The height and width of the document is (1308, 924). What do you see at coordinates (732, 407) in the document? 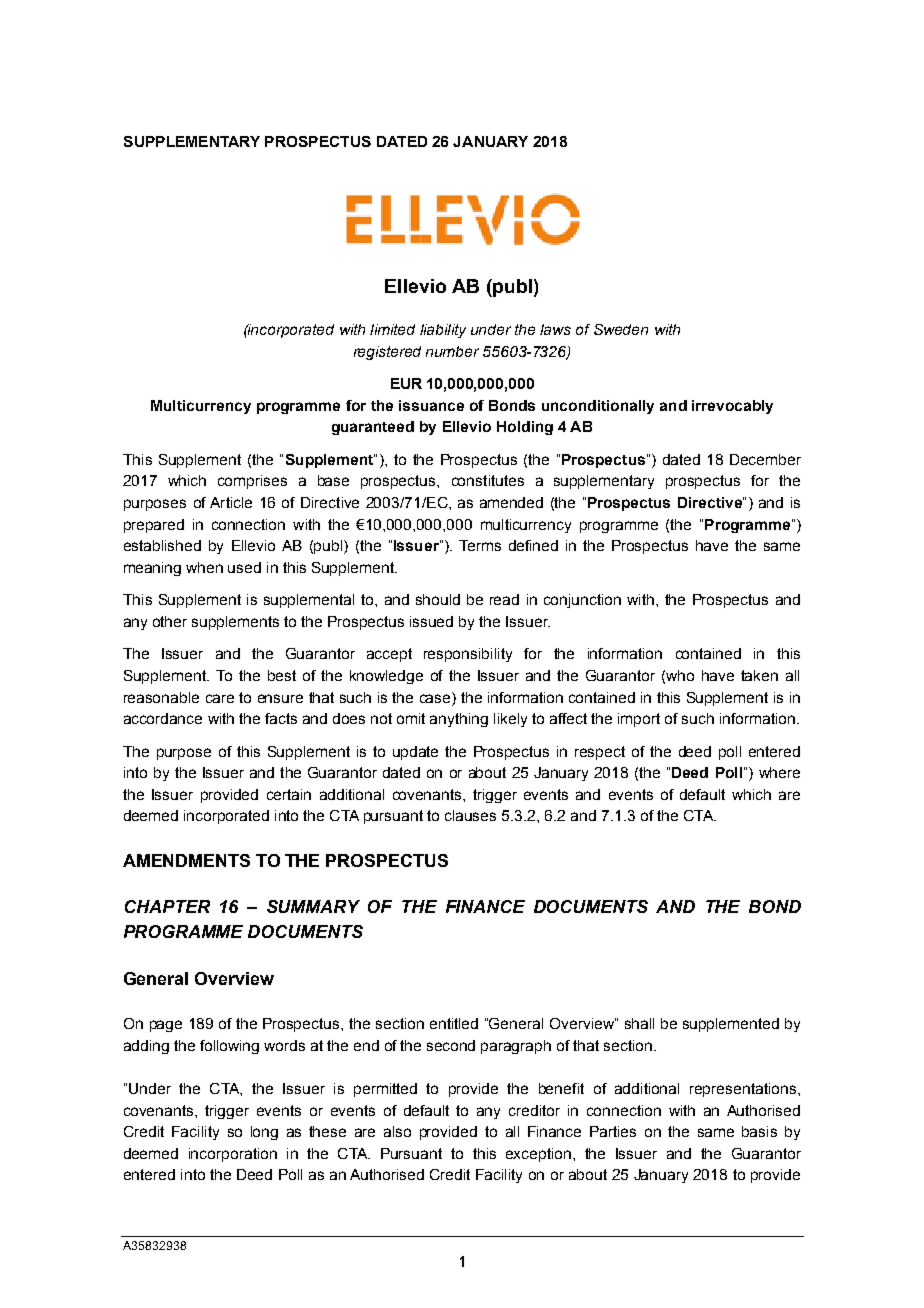
I see `irrevocably` at bounding box center [732, 407].
